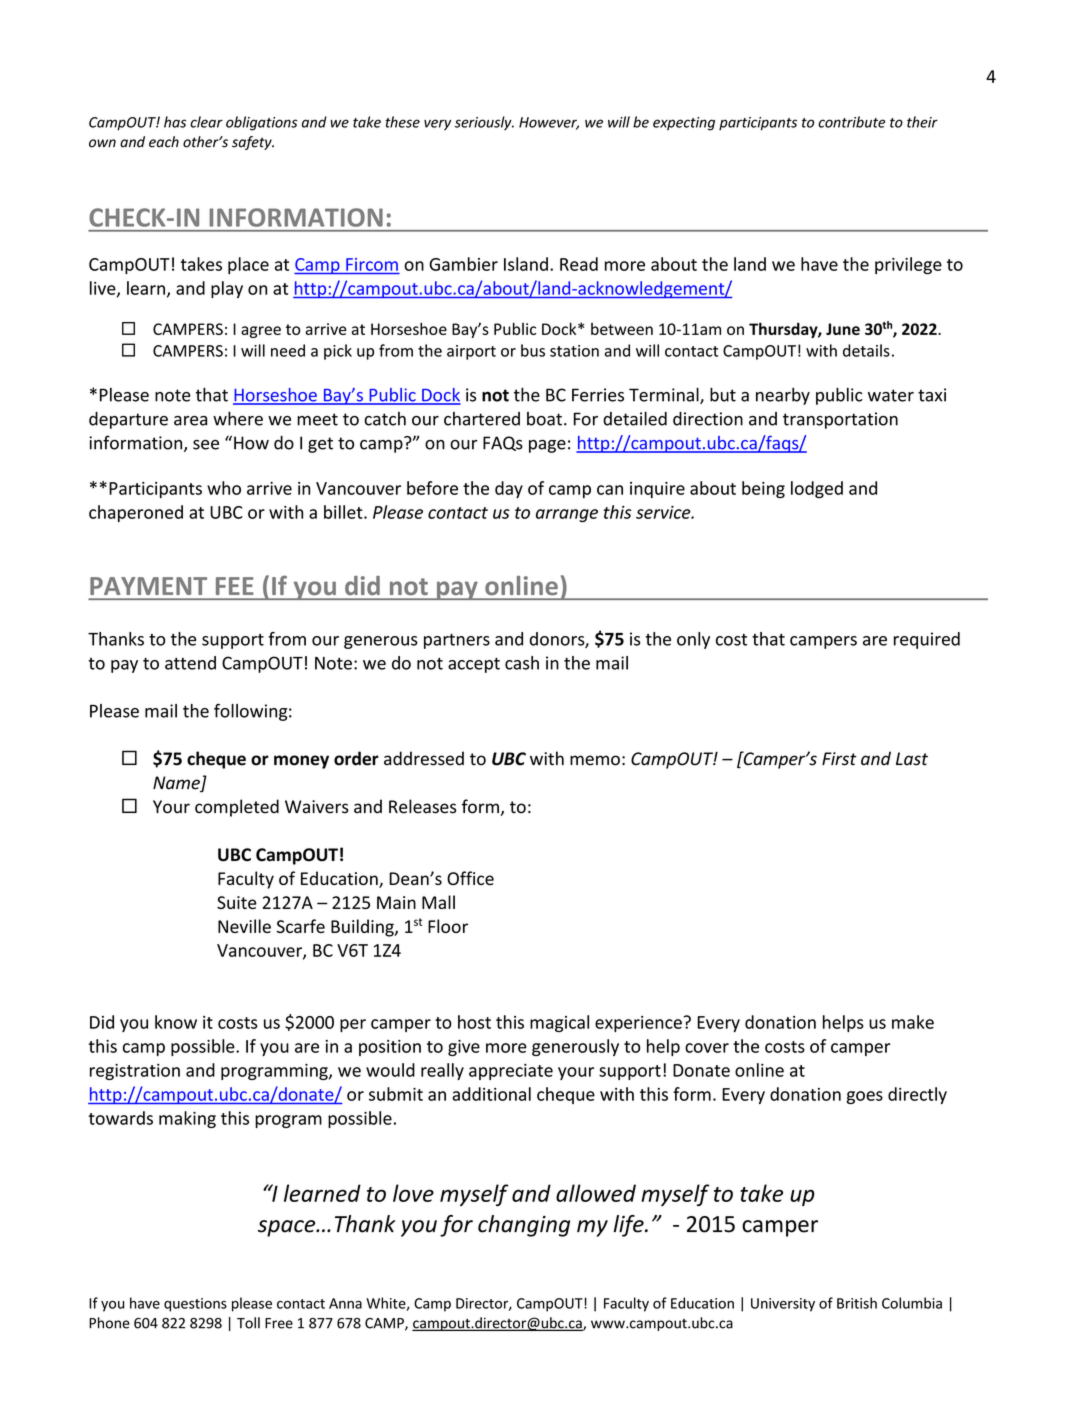 This screenshot has width=1092, height=1413. I want to click on changing, so click(524, 1226).
